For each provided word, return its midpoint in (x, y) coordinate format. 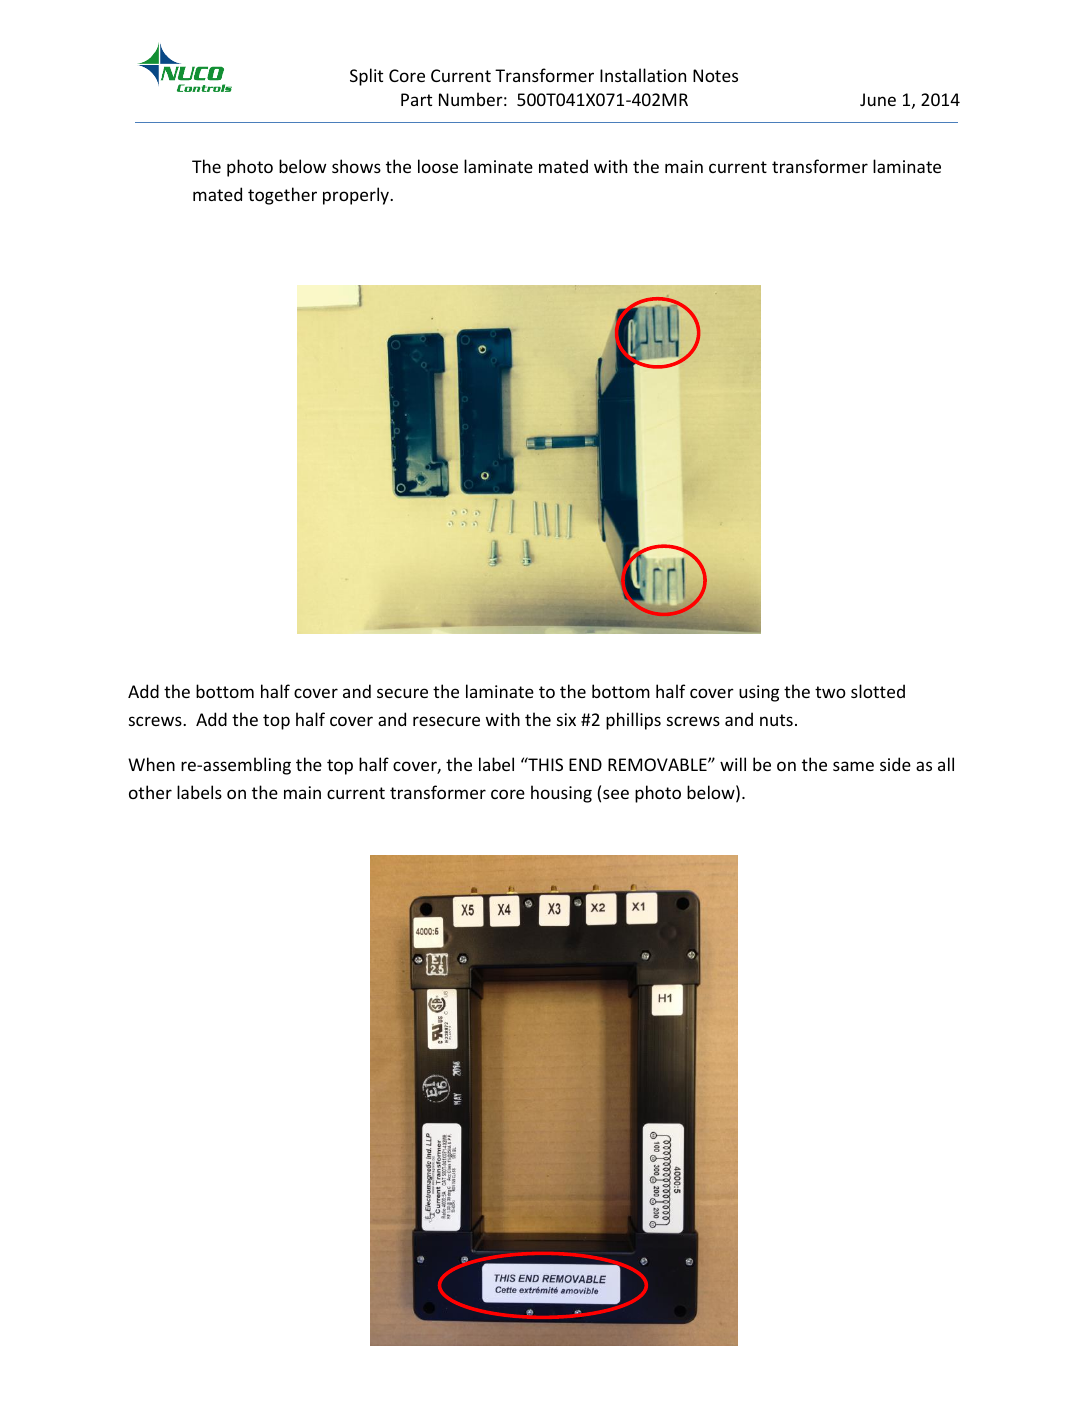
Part (416, 99)
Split (366, 77)
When (151, 764)
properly (357, 196)
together (282, 196)
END (585, 764)
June (878, 99)
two (830, 692)
